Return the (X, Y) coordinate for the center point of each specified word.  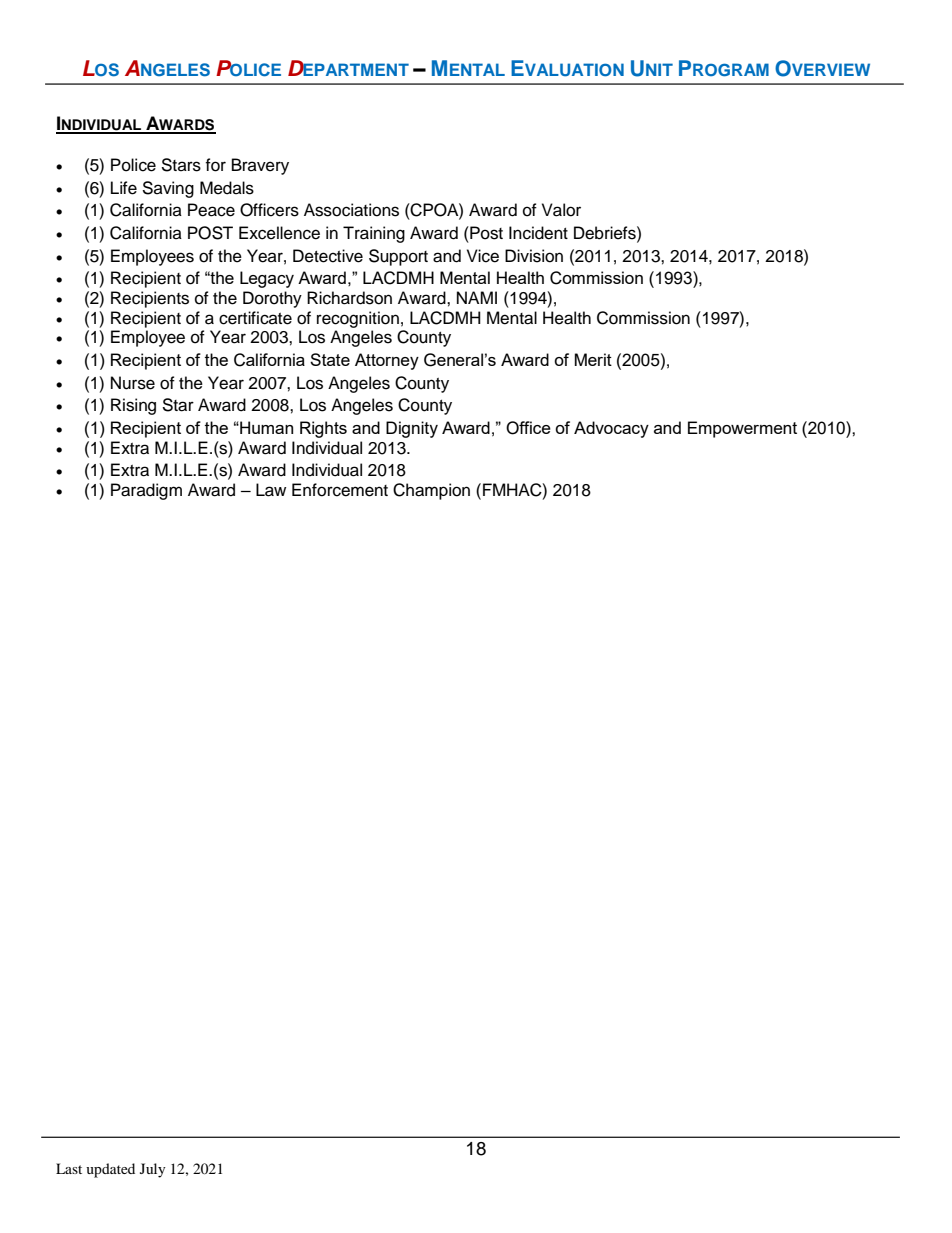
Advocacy (611, 429)
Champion (431, 491)
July (153, 1170)
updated (110, 1170)
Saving (168, 189)
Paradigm (146, 491)
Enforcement (340, 490)
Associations (351, 210)
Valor (561, 210)
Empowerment (742, 429)
